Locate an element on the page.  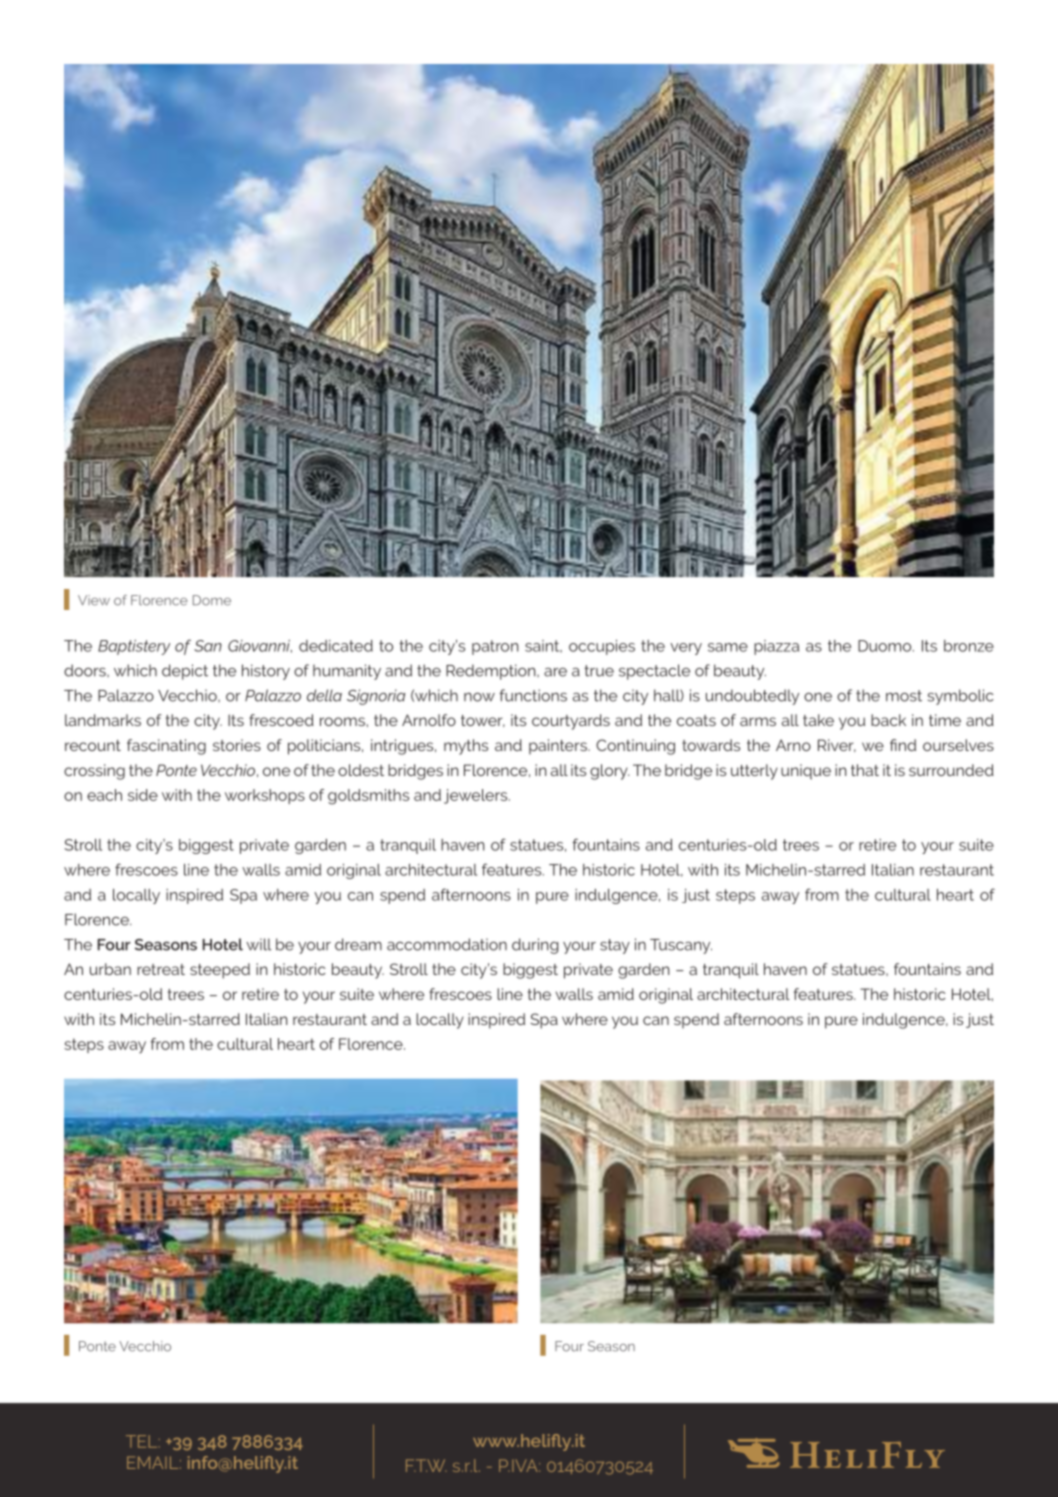
patron is located at coordinates (495, 647).
